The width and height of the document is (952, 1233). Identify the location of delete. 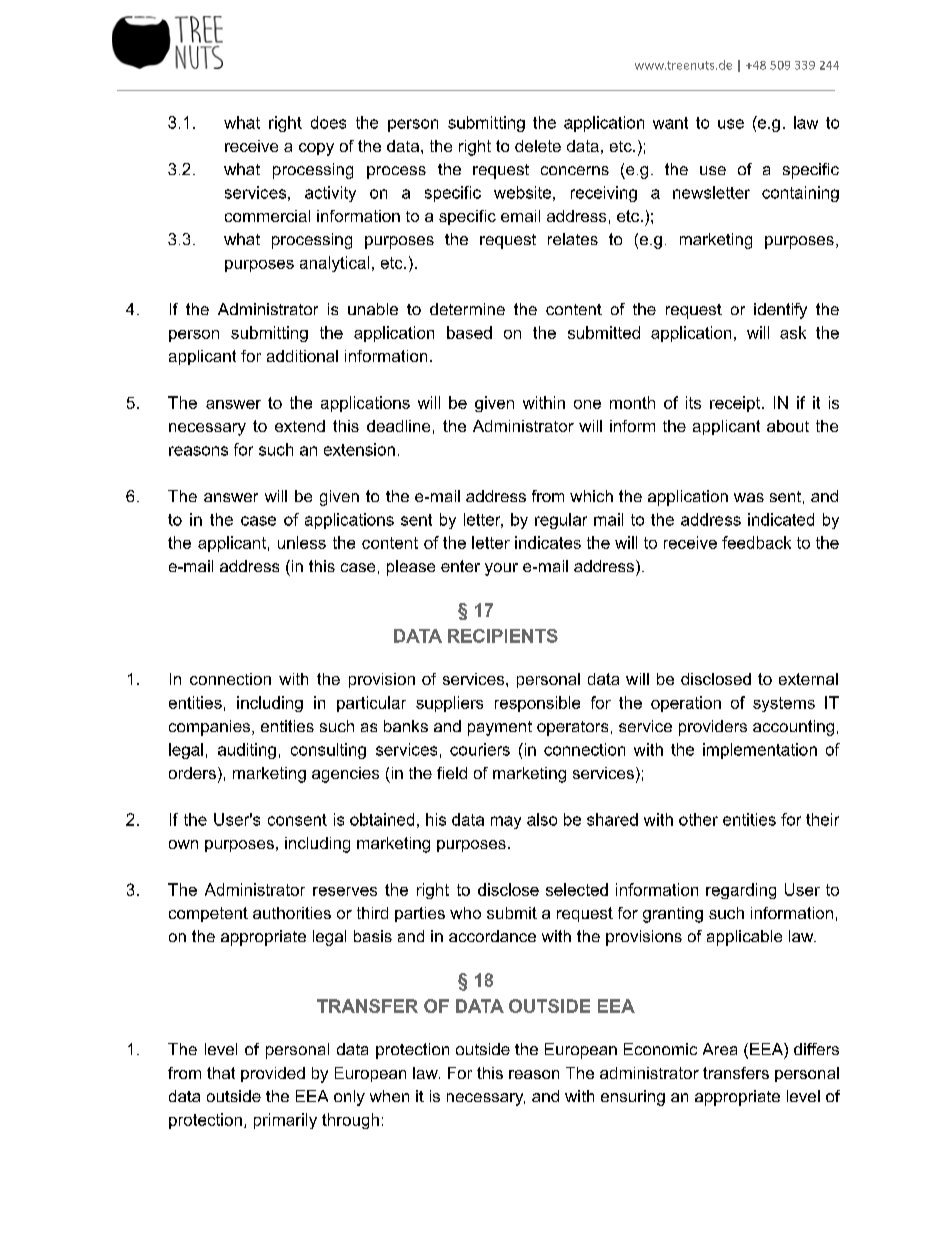
(538, 146).
